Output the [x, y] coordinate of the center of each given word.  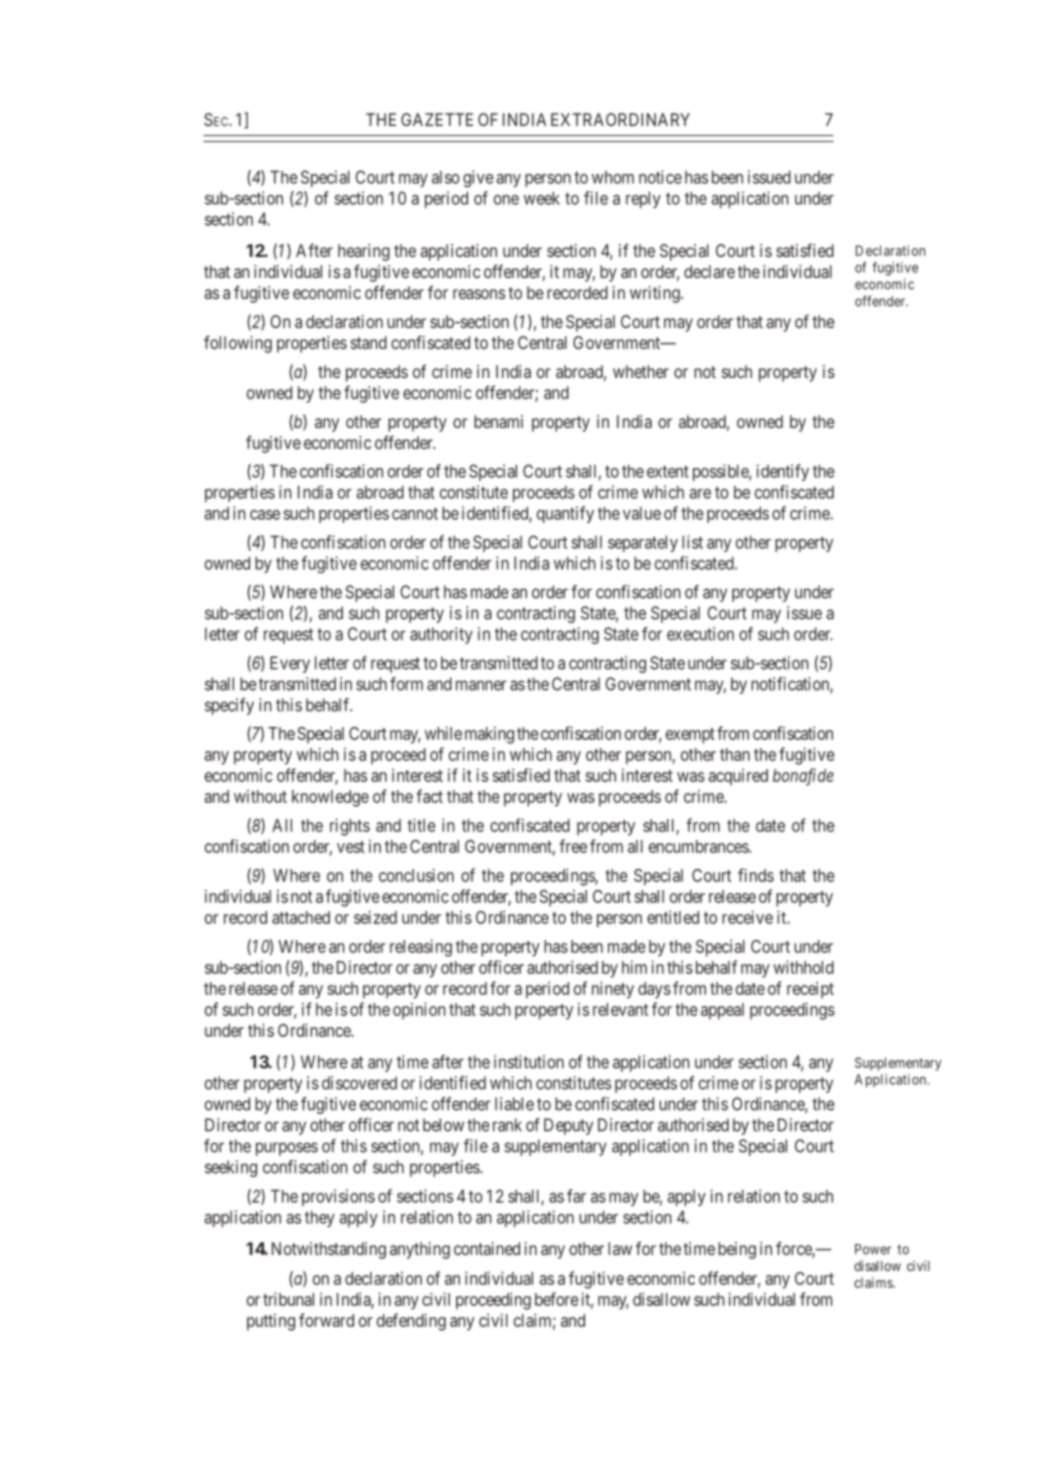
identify [783, 472]
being [737, 1250]
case [265, 515]
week [542, 198]
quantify [565, 514]
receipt [810, 990]
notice [660, 177]
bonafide [803, 777]
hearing [364, 252]
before [557, 1299]
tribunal [288, 1299]
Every [290, 664]
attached [301, 917]
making [489, 735]
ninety [613, 990]
